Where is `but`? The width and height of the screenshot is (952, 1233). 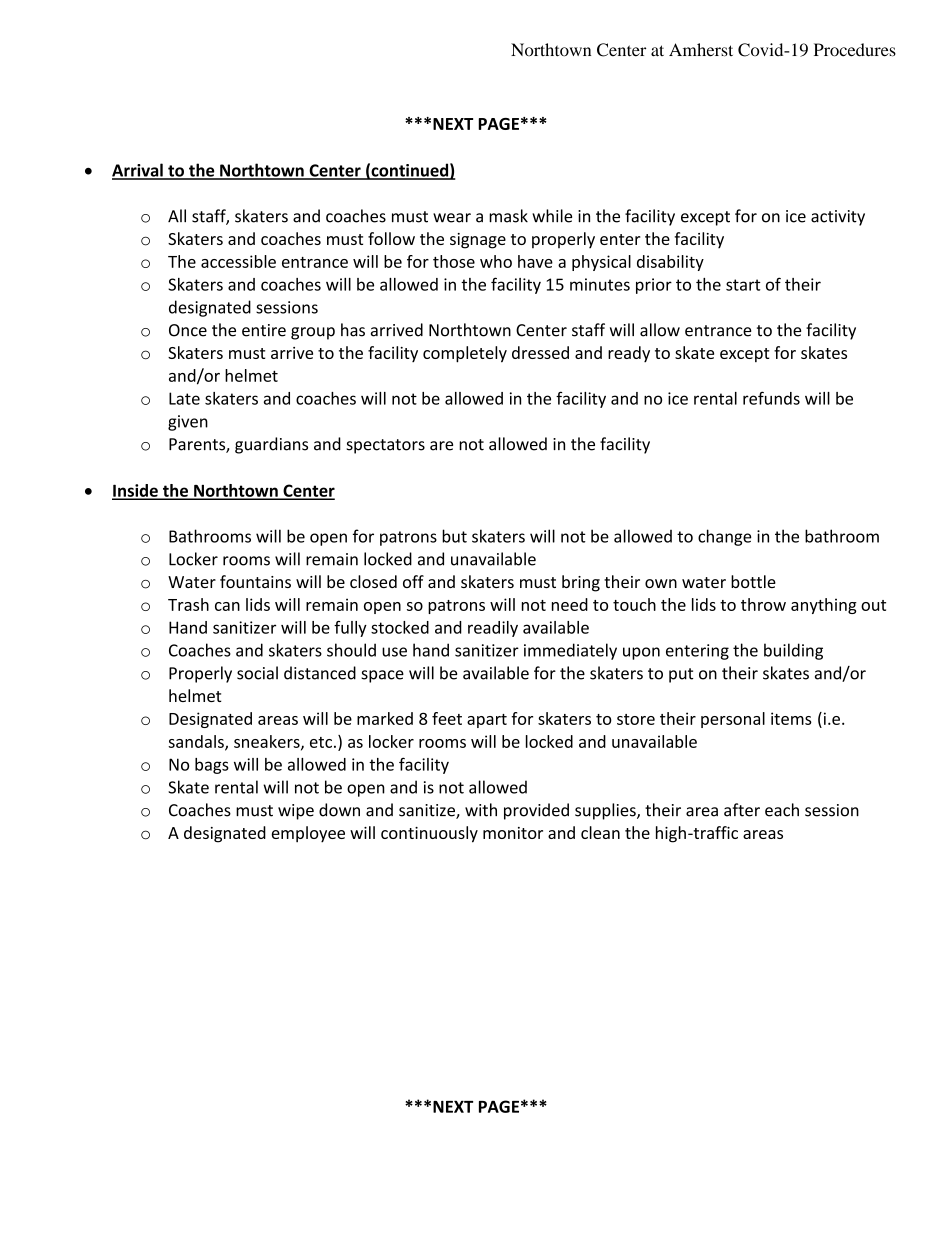
but is located at coordinates (454, 536).
